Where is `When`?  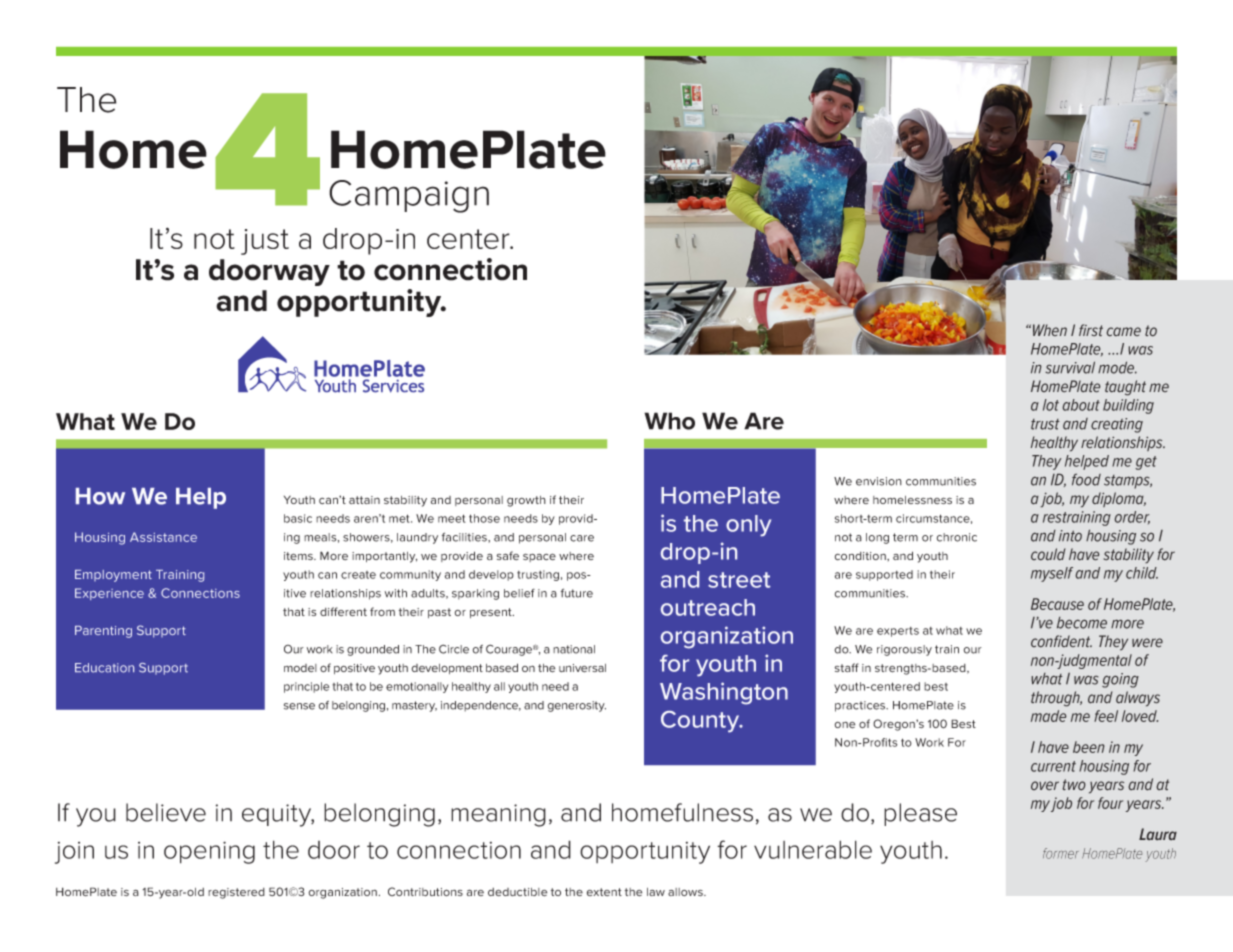 When is located at coordinates (1050, 330).
